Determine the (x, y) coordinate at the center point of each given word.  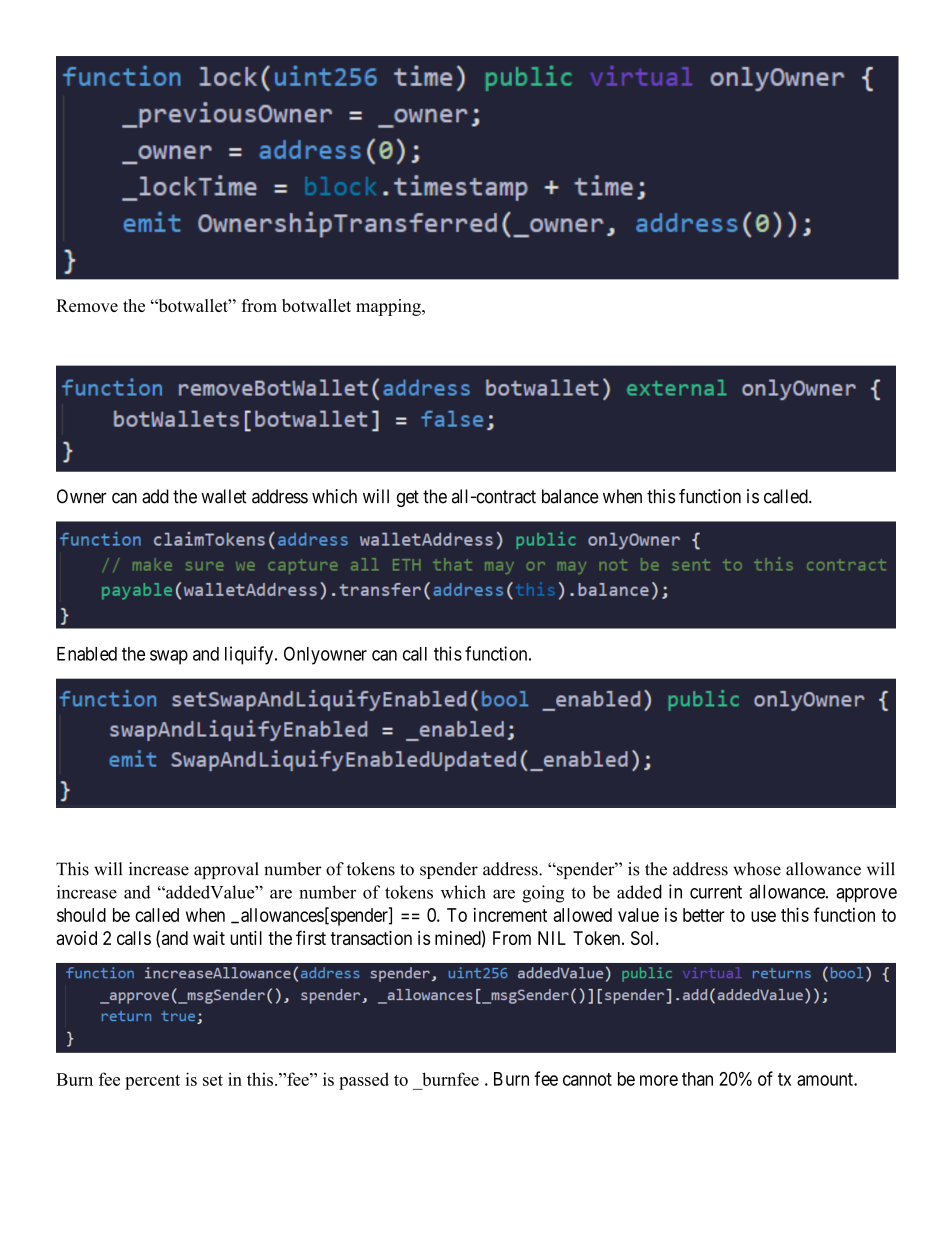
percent (152, 1082)
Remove (87, 305)
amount (826, 1079)
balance (570, 496)
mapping (389, 307)
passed (364, 1081)
